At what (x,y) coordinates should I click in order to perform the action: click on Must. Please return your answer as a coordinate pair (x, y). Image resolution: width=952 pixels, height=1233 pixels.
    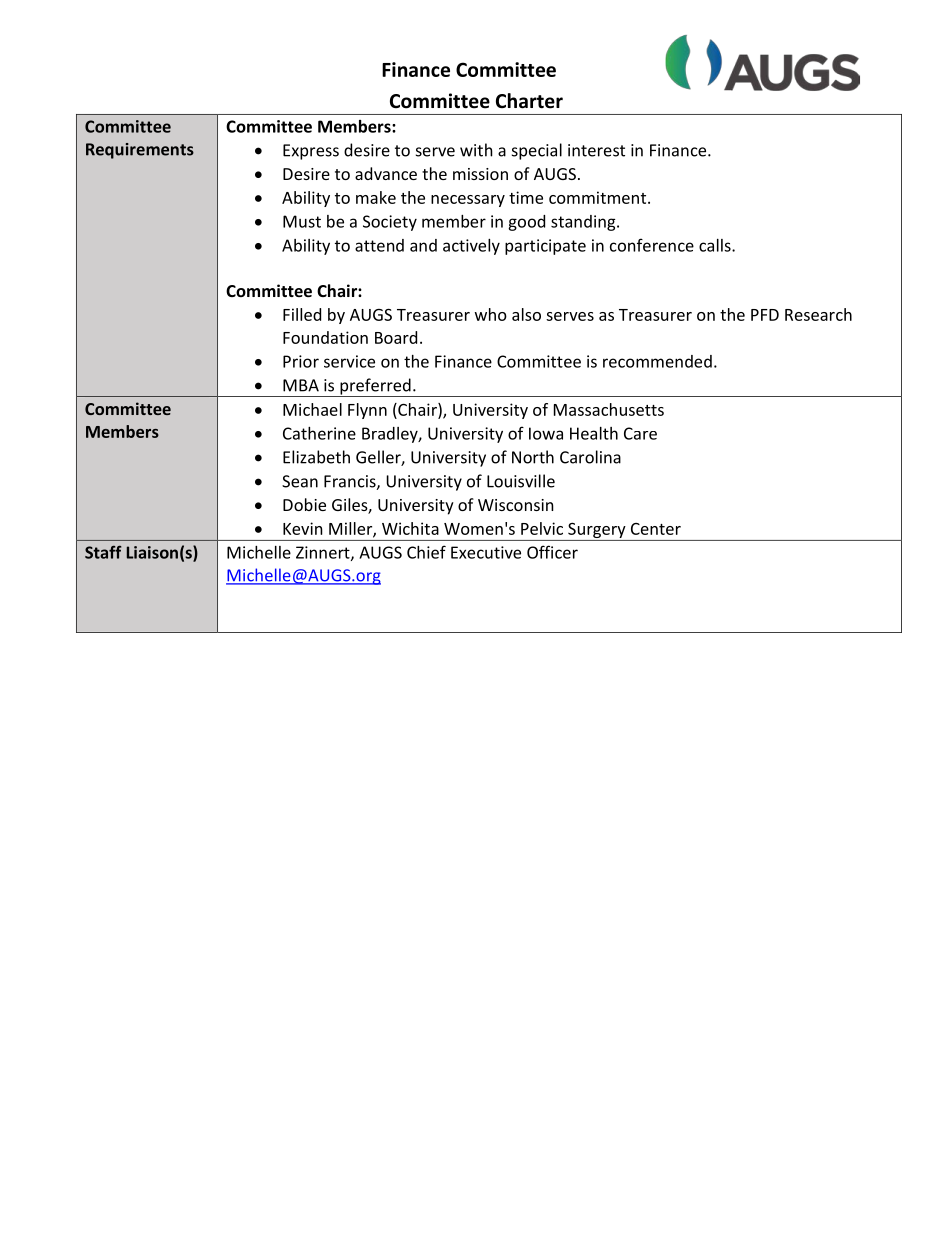
    Looking at the image, I should click on (302, 221).
